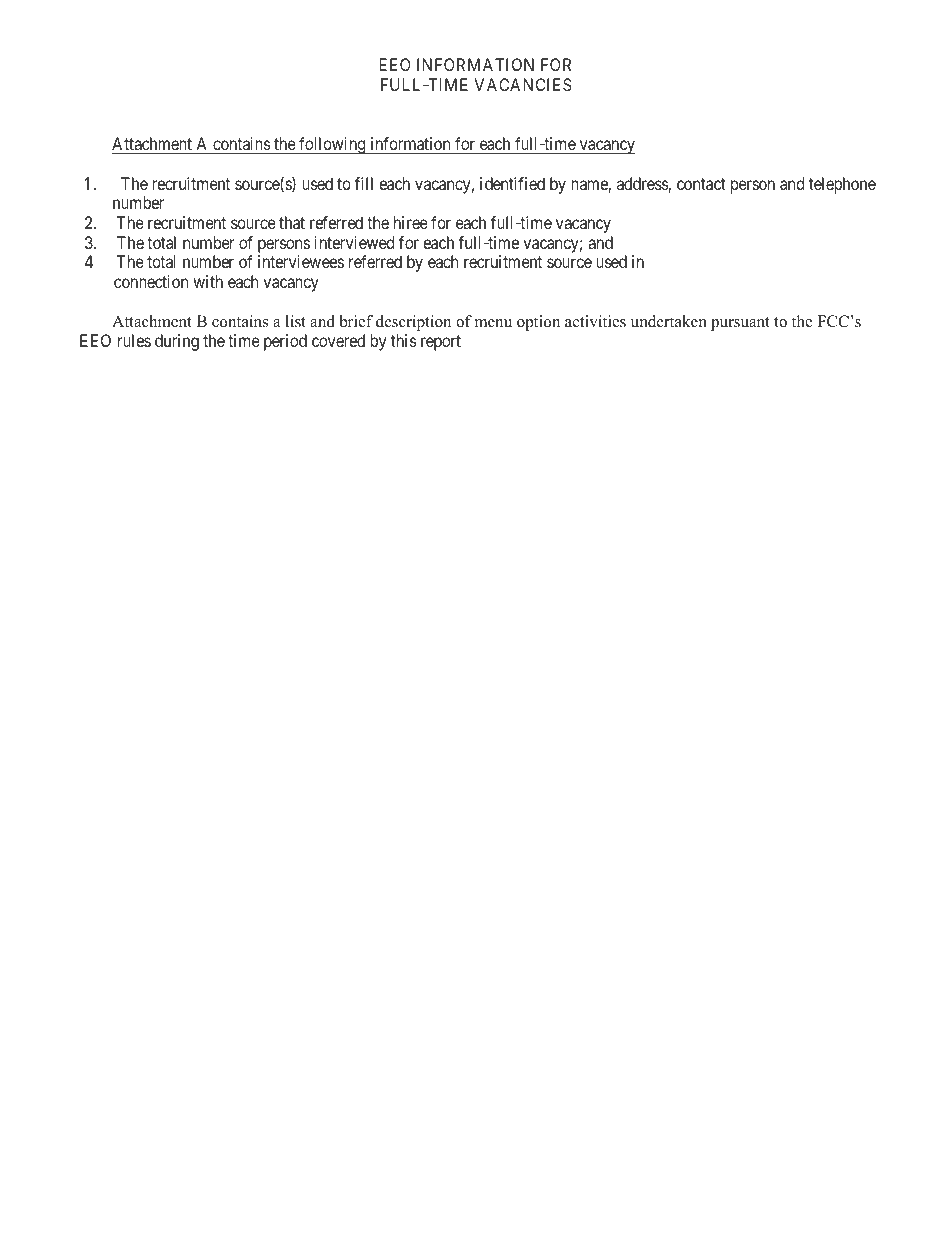 The height and width of the page is (1233, 952). What do you see at coordinates (292, 222) in the page?
I see `that` at bounding box center [292, 222].
